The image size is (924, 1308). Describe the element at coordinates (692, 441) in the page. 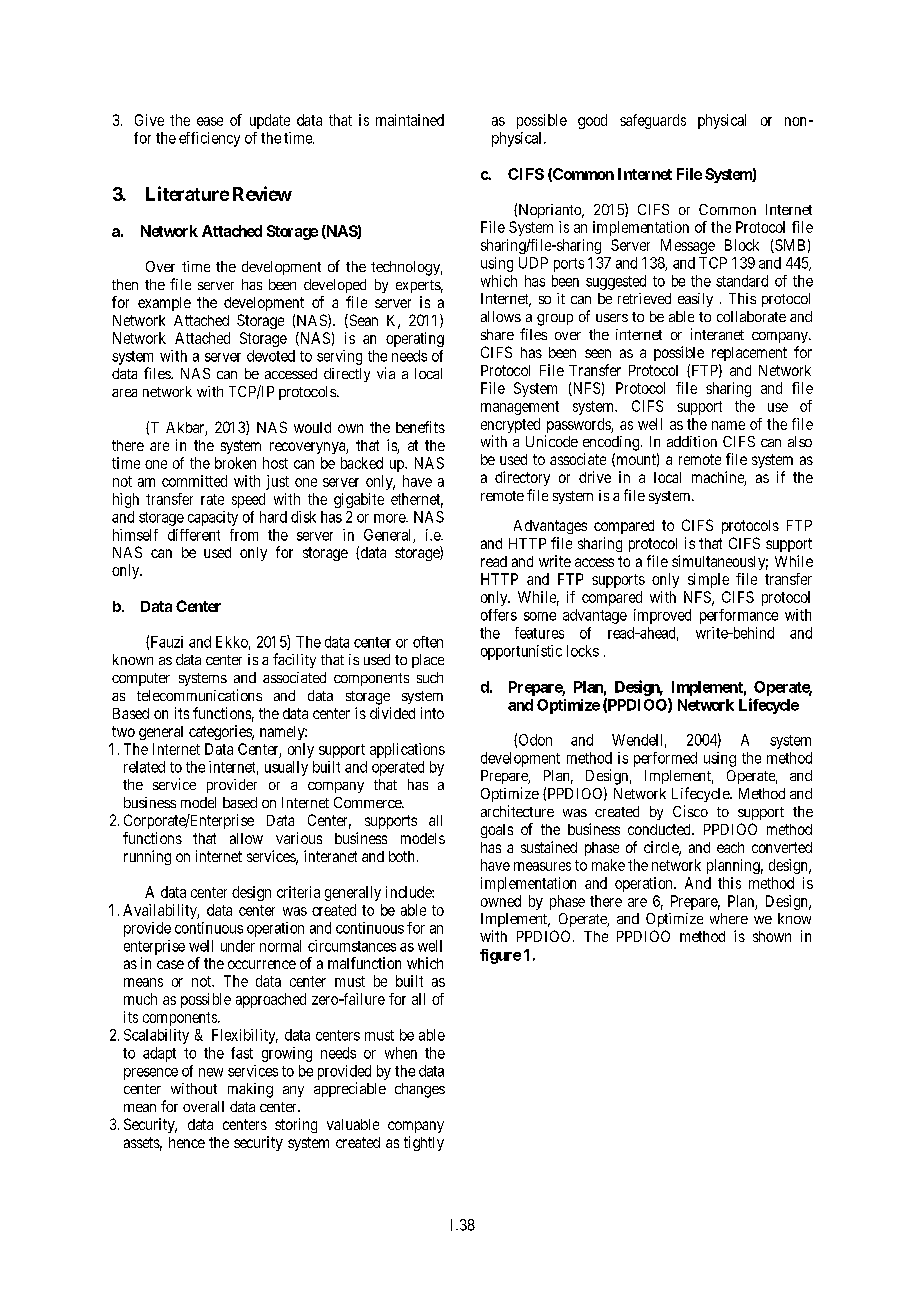

I see `addition` at that location.
